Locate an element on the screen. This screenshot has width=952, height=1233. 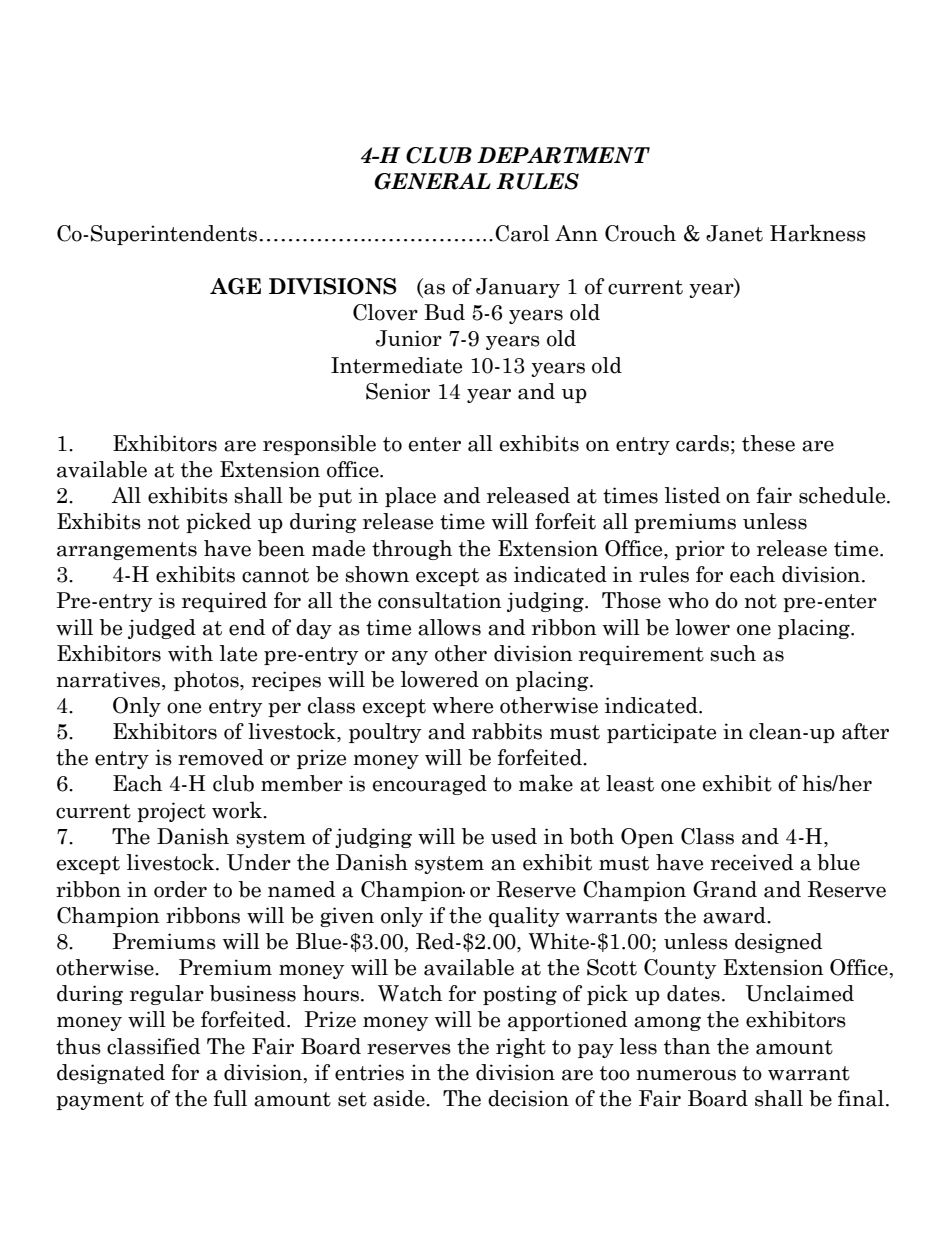
Janet is located at coordinates (734, 233).
